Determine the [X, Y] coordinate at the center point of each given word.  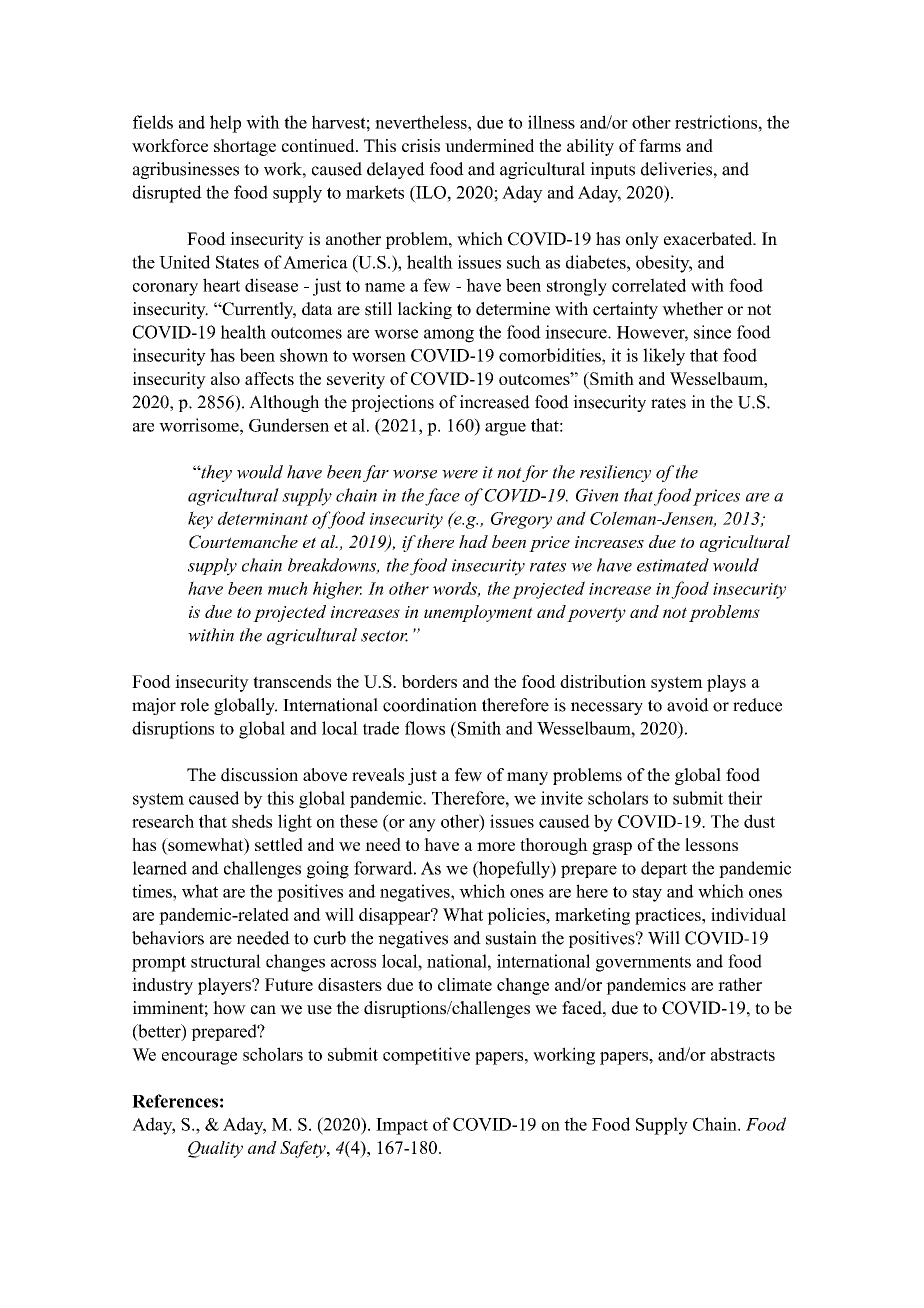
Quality [215, 1149]
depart [664, 869]
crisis [421, 145]
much [288, 588]
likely [664, 357]
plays [726, 683]
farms [660, 145]
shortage [245, 147]
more [496, 846]
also [225, 378]
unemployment [478, 613]
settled [279, 844]
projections [392, 403]
